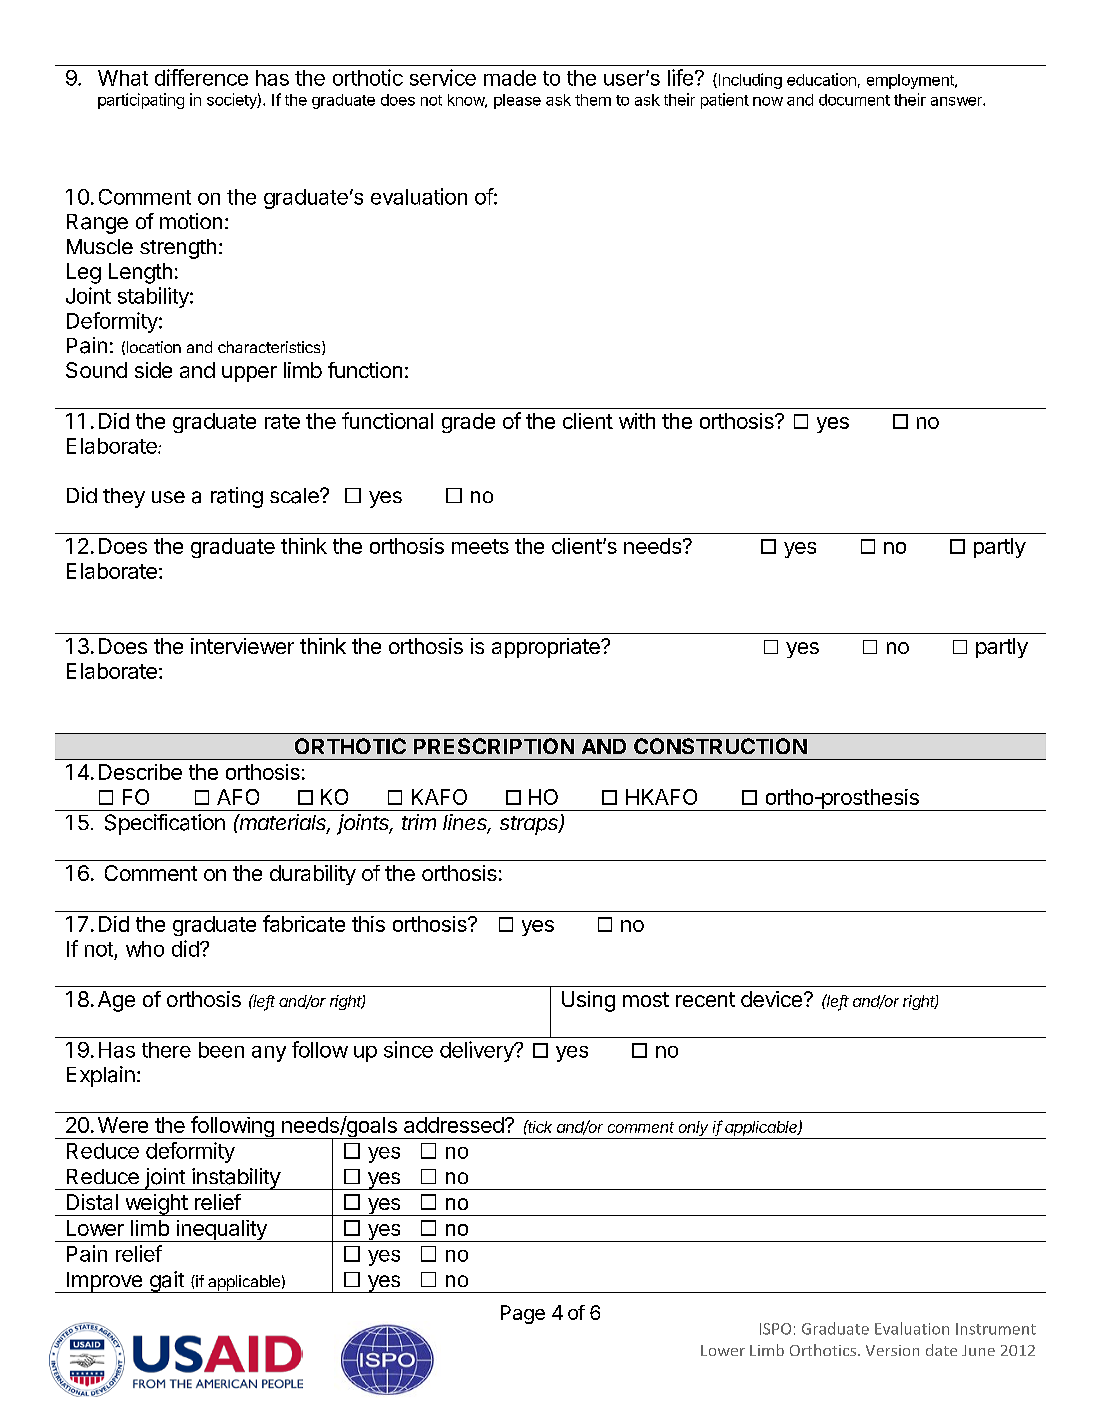  I want to click on interviewer, so click(242, 646).
